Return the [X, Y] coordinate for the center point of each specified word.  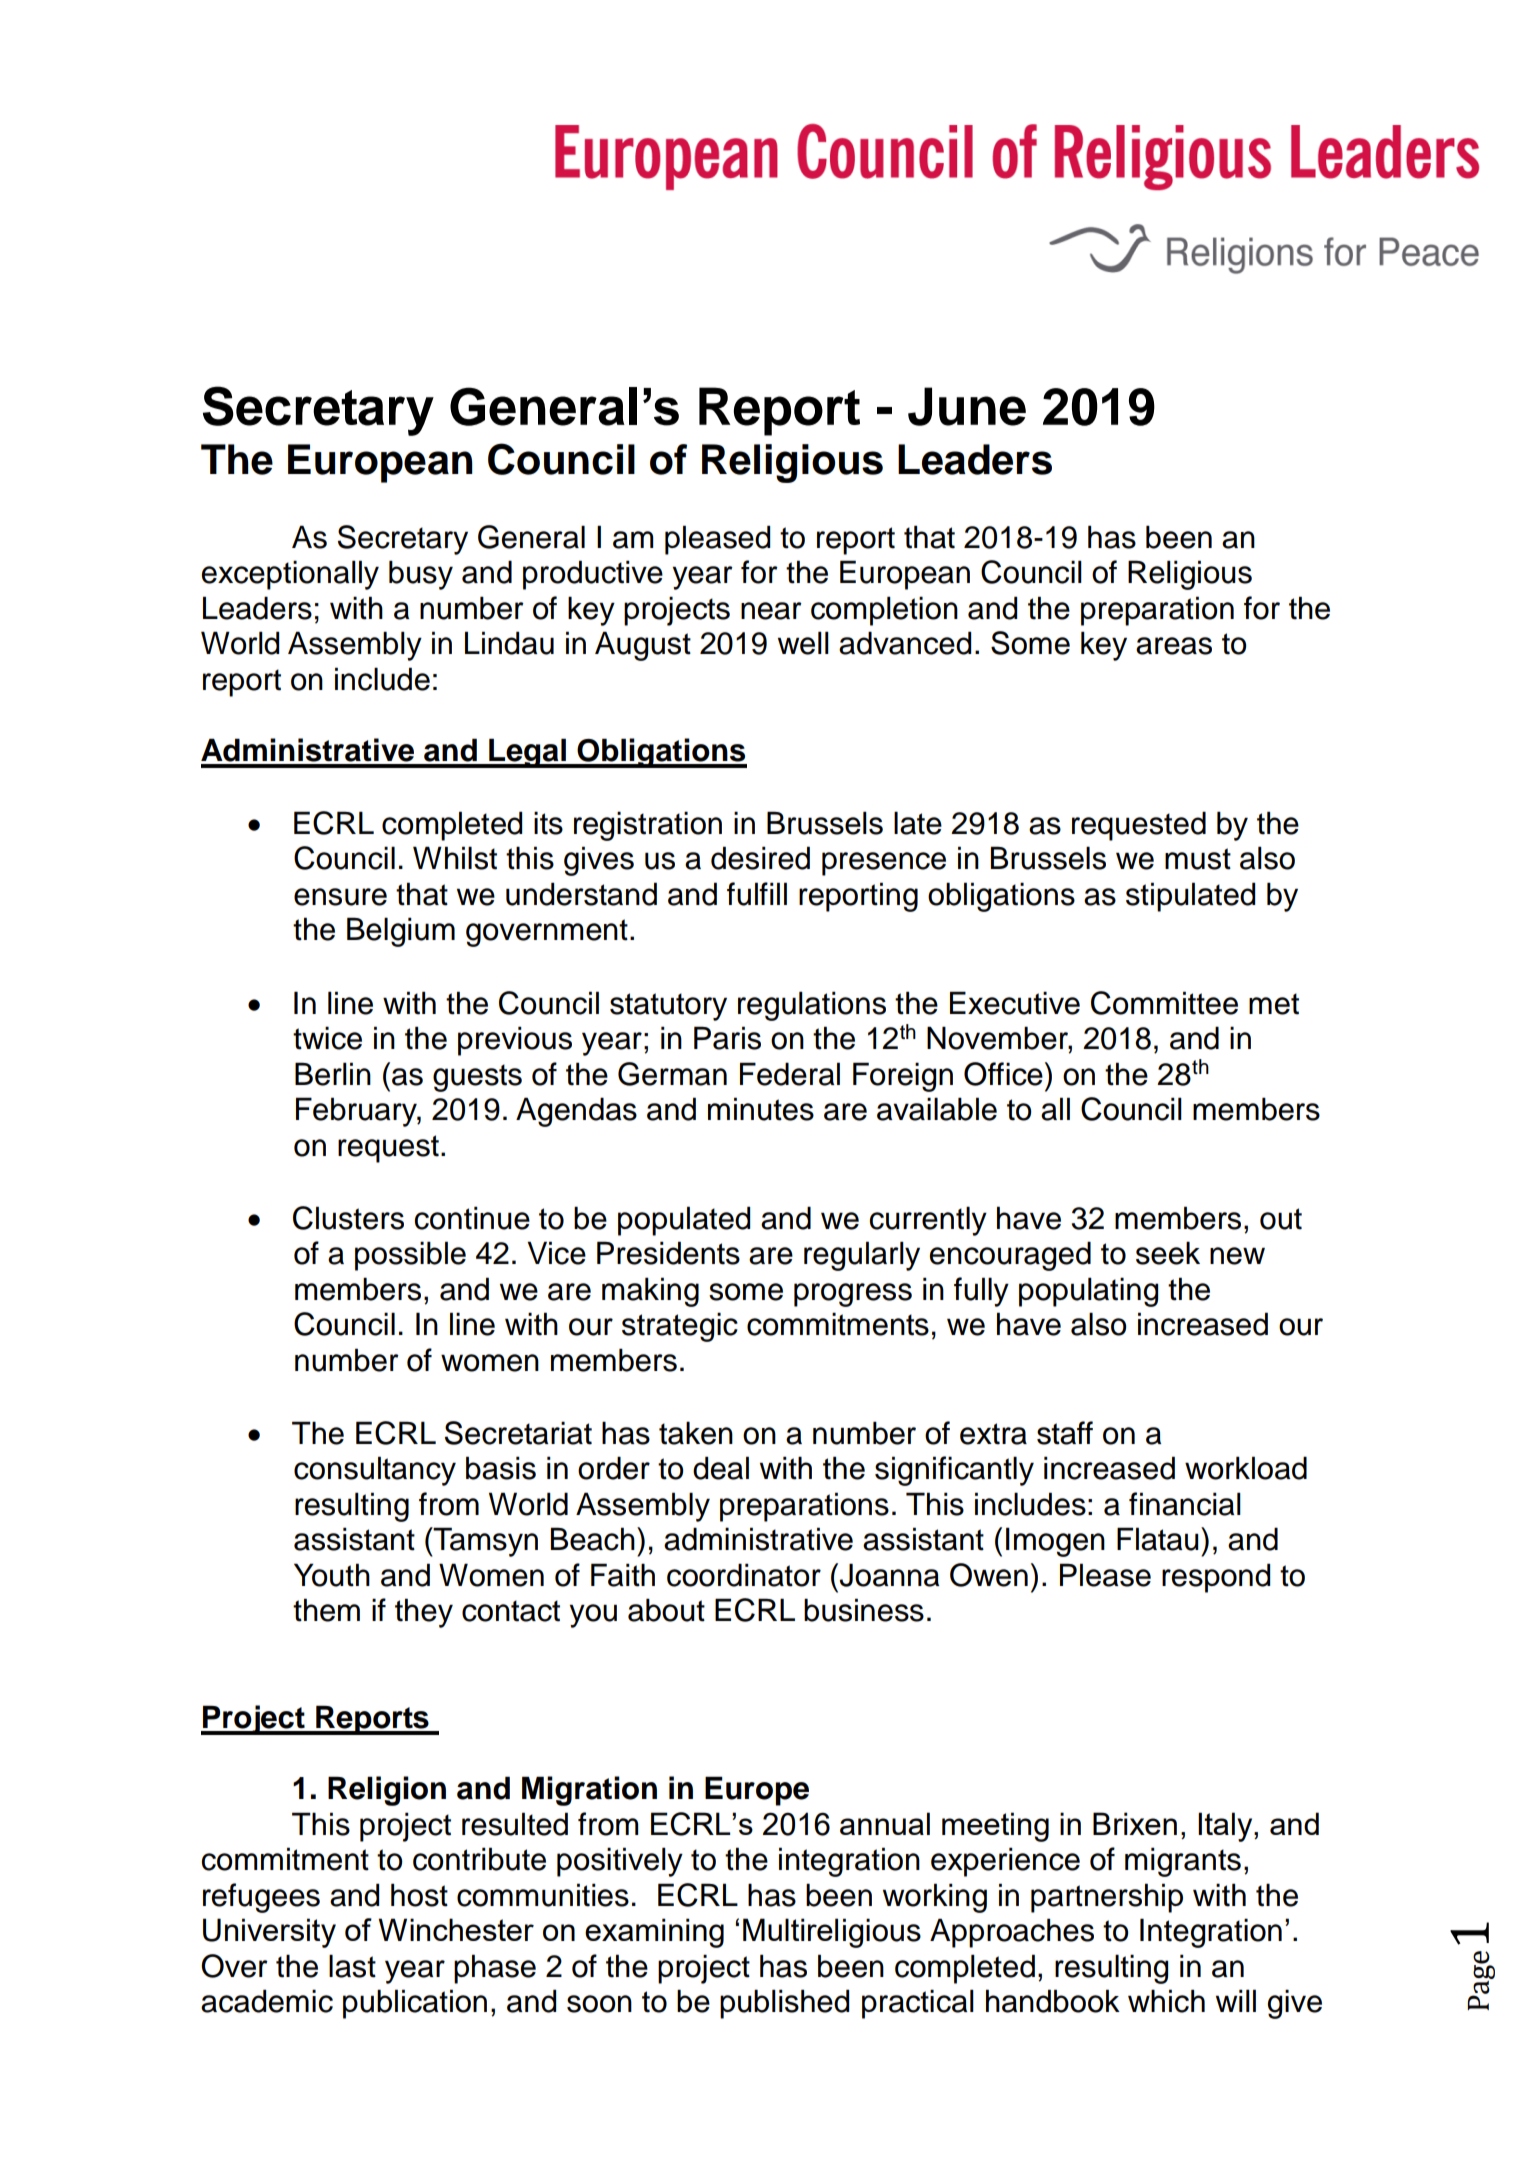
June [967, 406]
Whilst [455, 858]
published [784, 2004]
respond [1216, 1578]
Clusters [348, 1218]
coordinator [744, 1575]
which [1166, 2001]
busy [421, 575]
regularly [862, 1256]
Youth [332, 1575]
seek [1168, 1253]
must [1198, 859]
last [352, 1966]
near [771, 611]
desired [760, 858]
